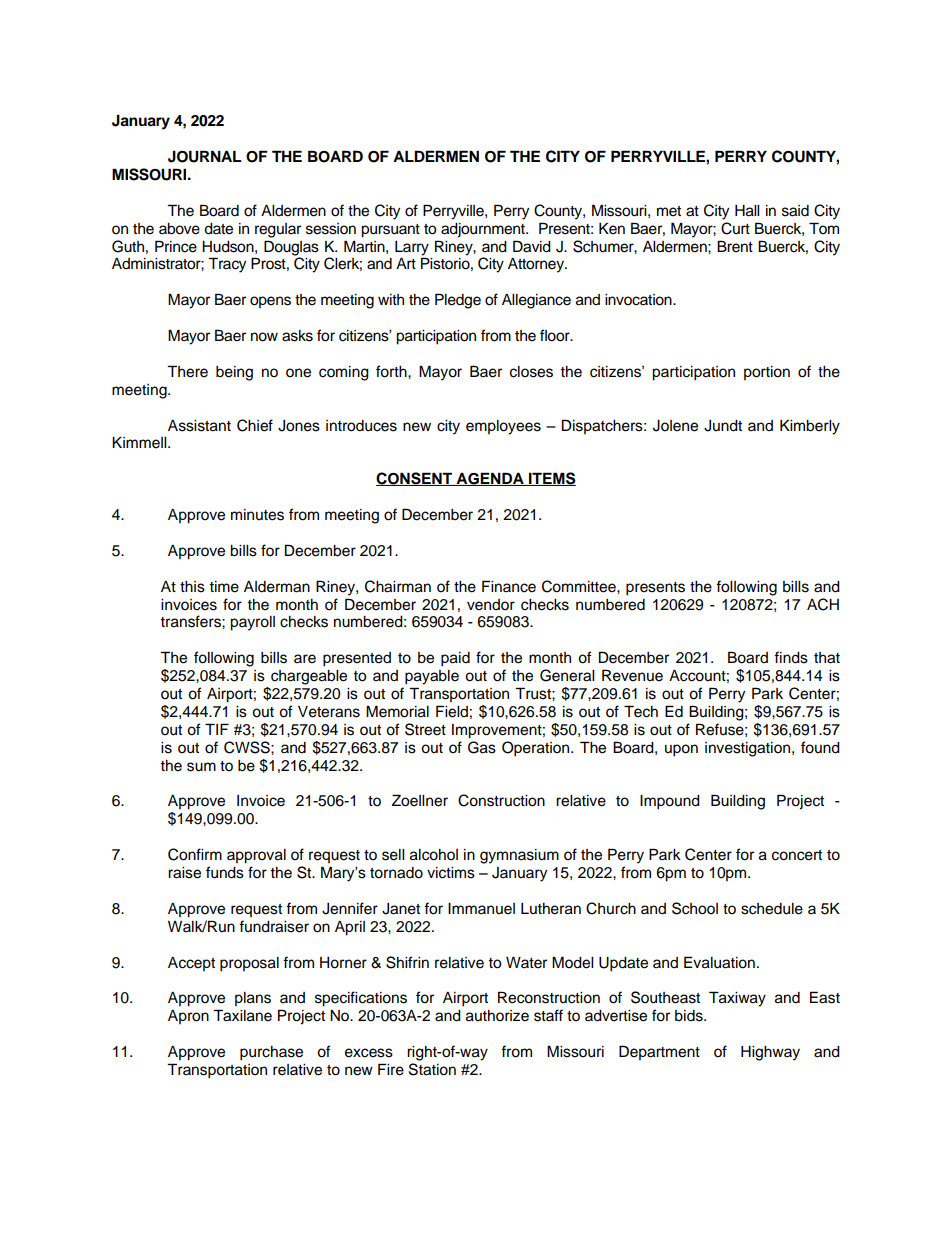 The image size is (952, 1233). What do you see at coordinates (491, 605) in the screenshot?
I see `vendor` at bounding box center [491, 605].
